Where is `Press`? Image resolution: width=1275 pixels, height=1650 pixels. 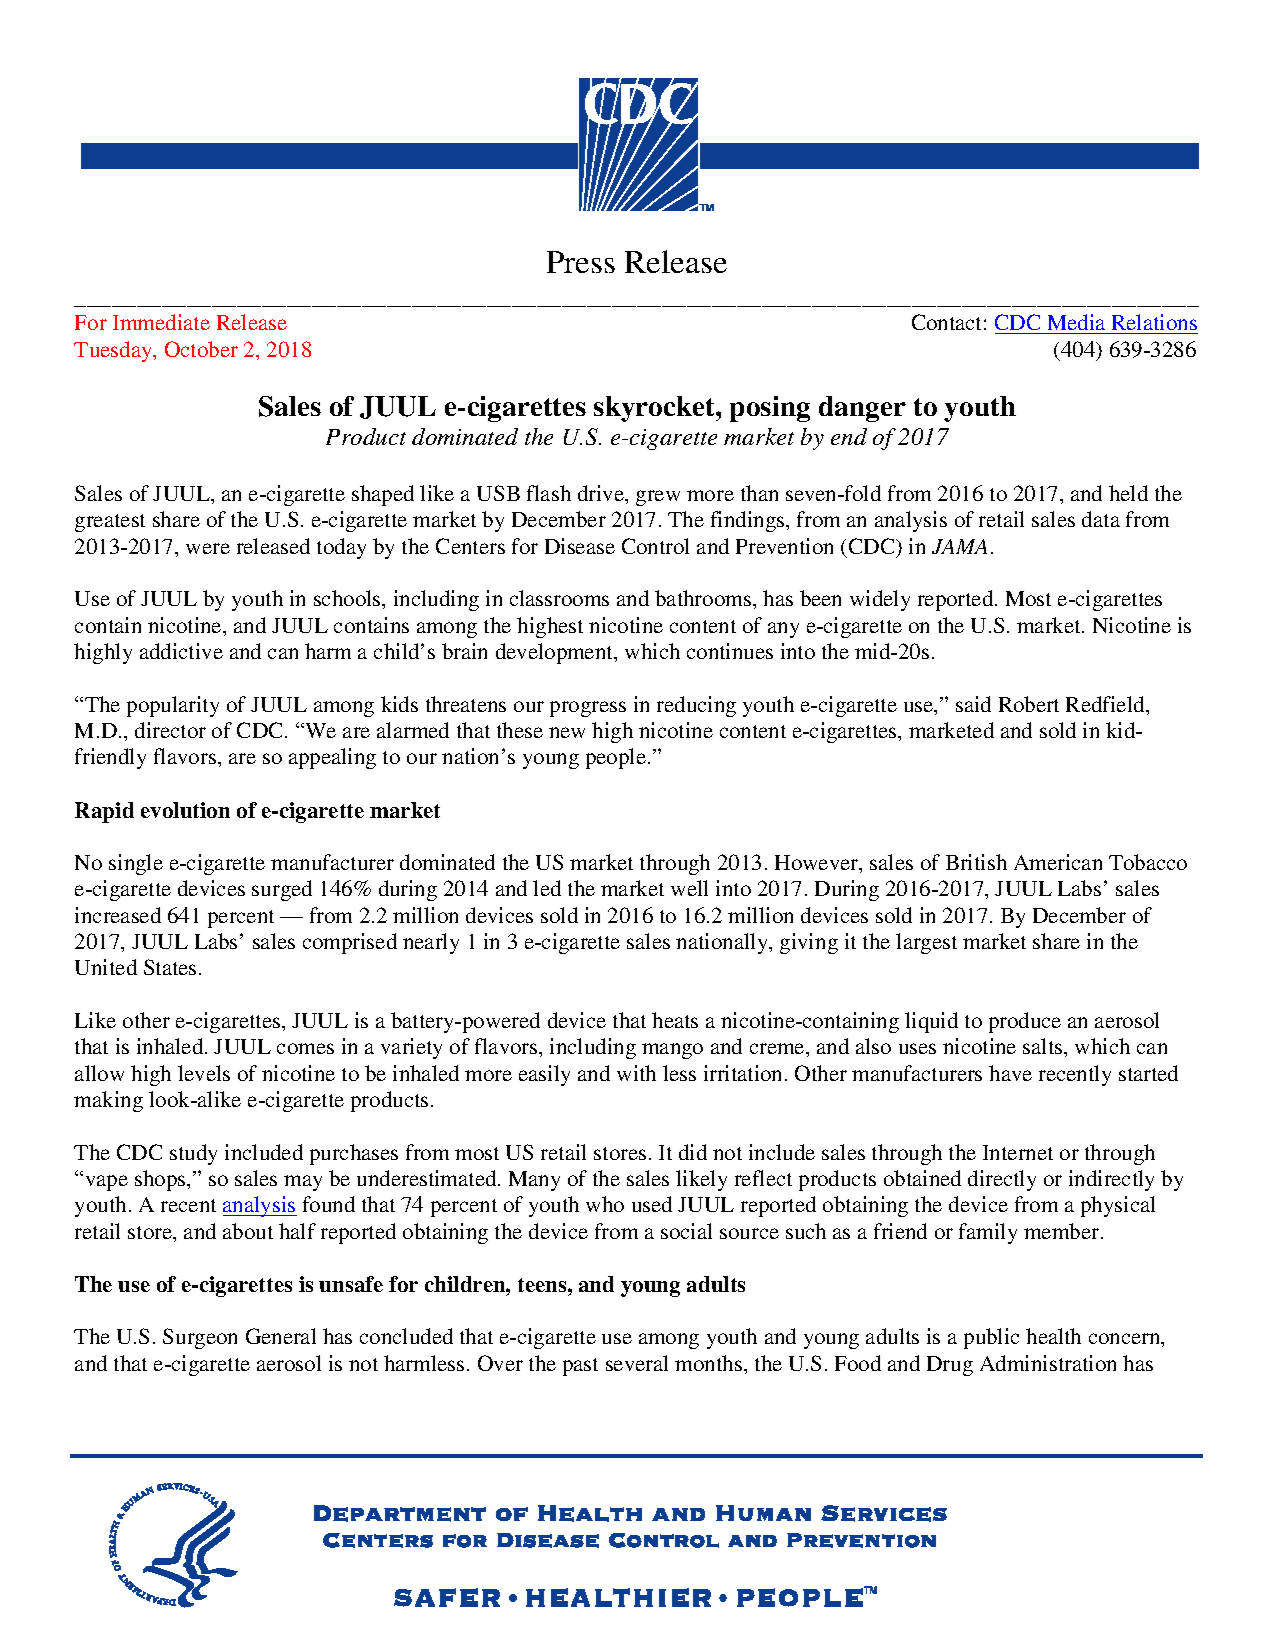 Press is located at coordinates (581, 262).
